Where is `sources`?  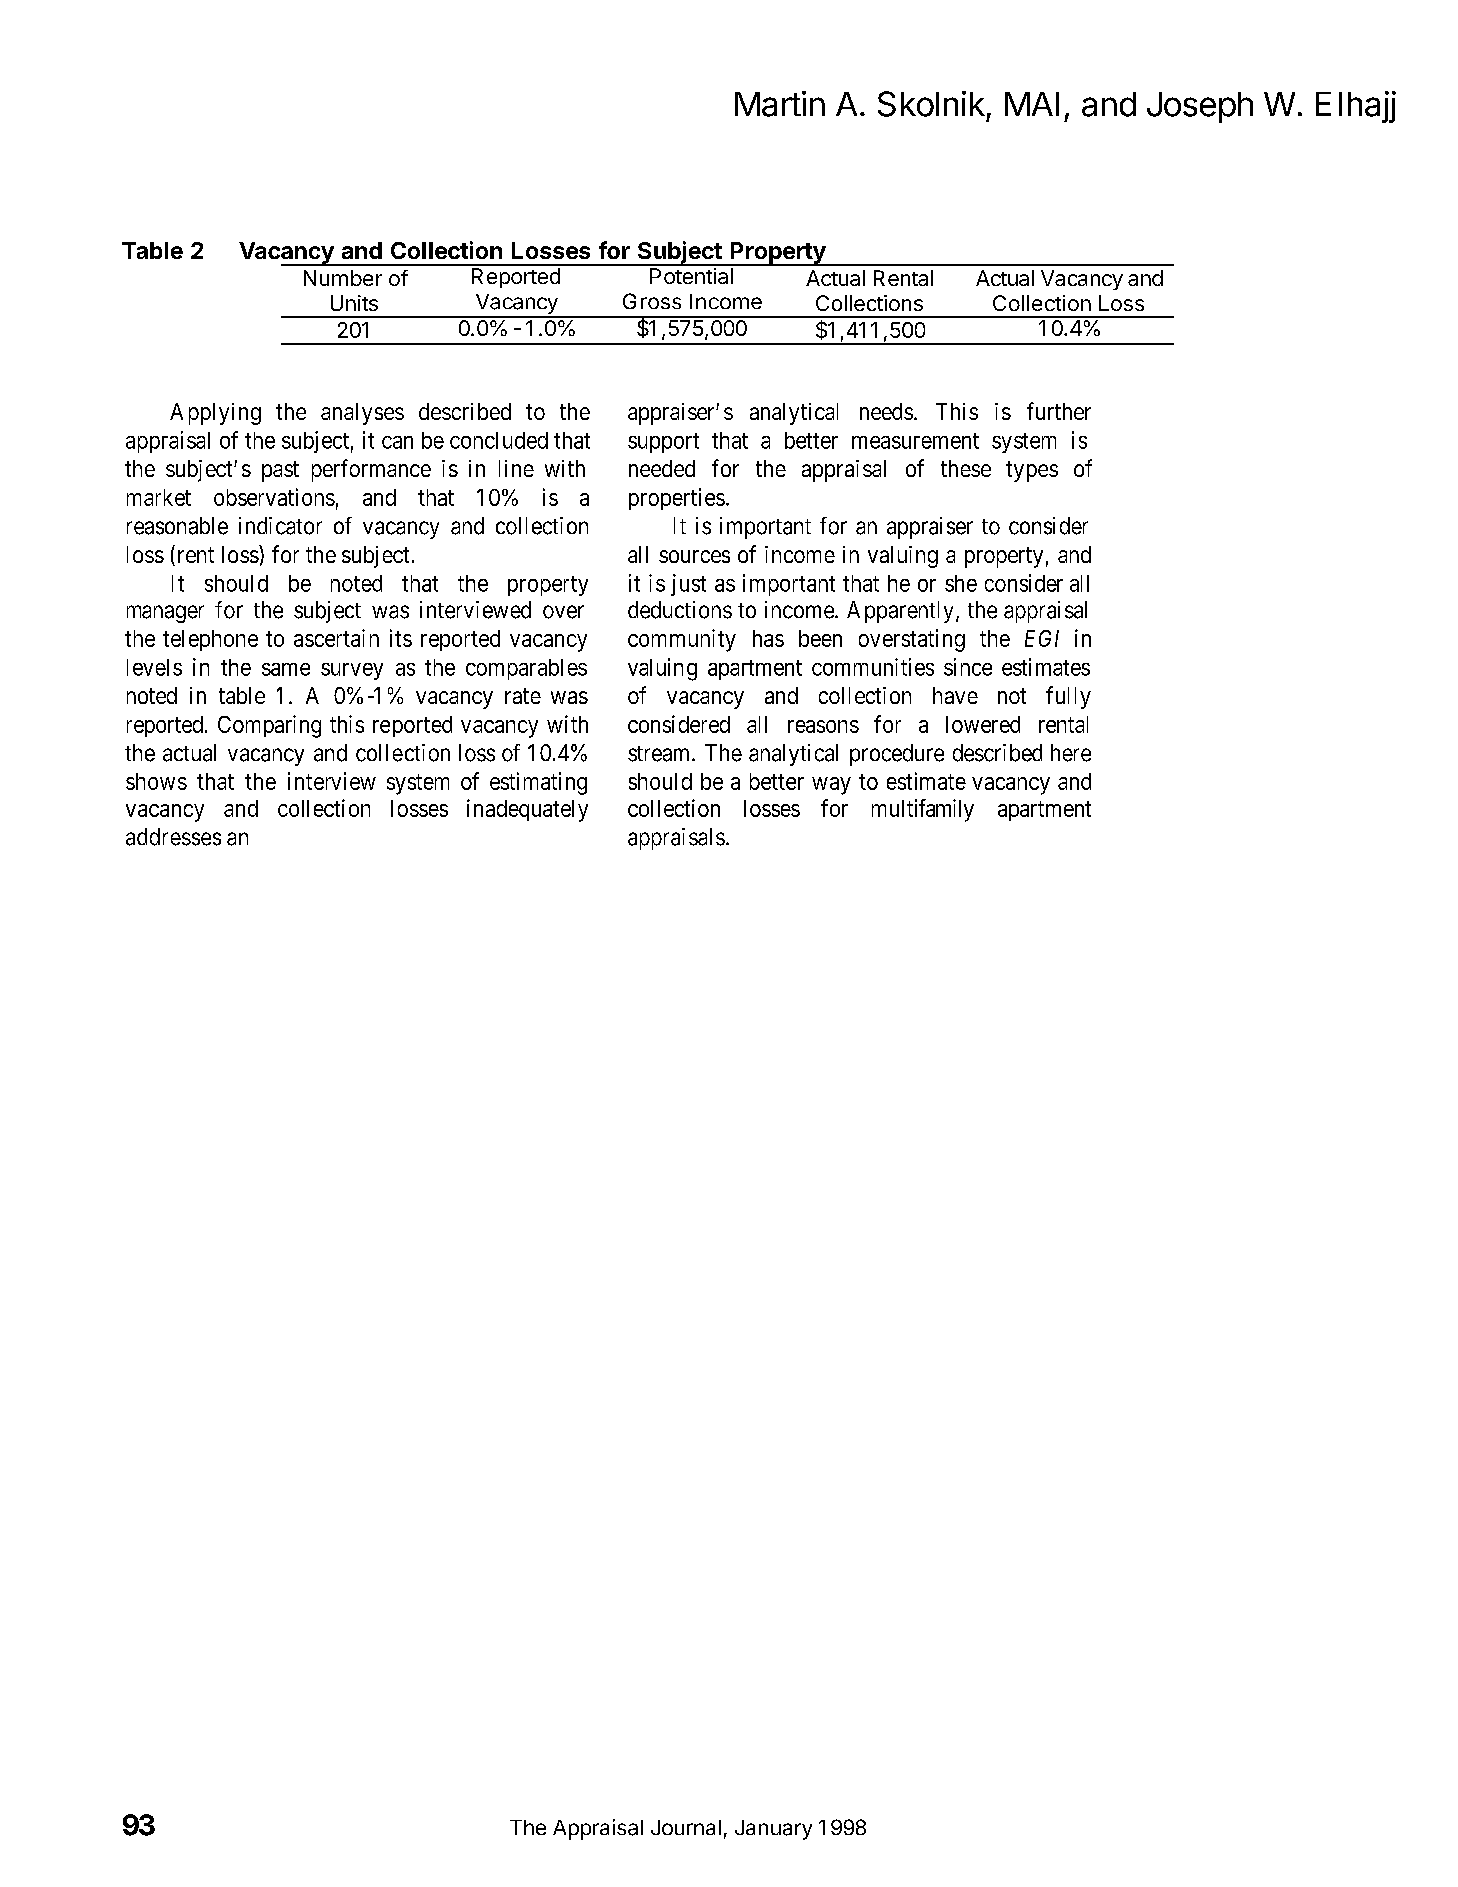 sources is located at coordinates (694, 556).
